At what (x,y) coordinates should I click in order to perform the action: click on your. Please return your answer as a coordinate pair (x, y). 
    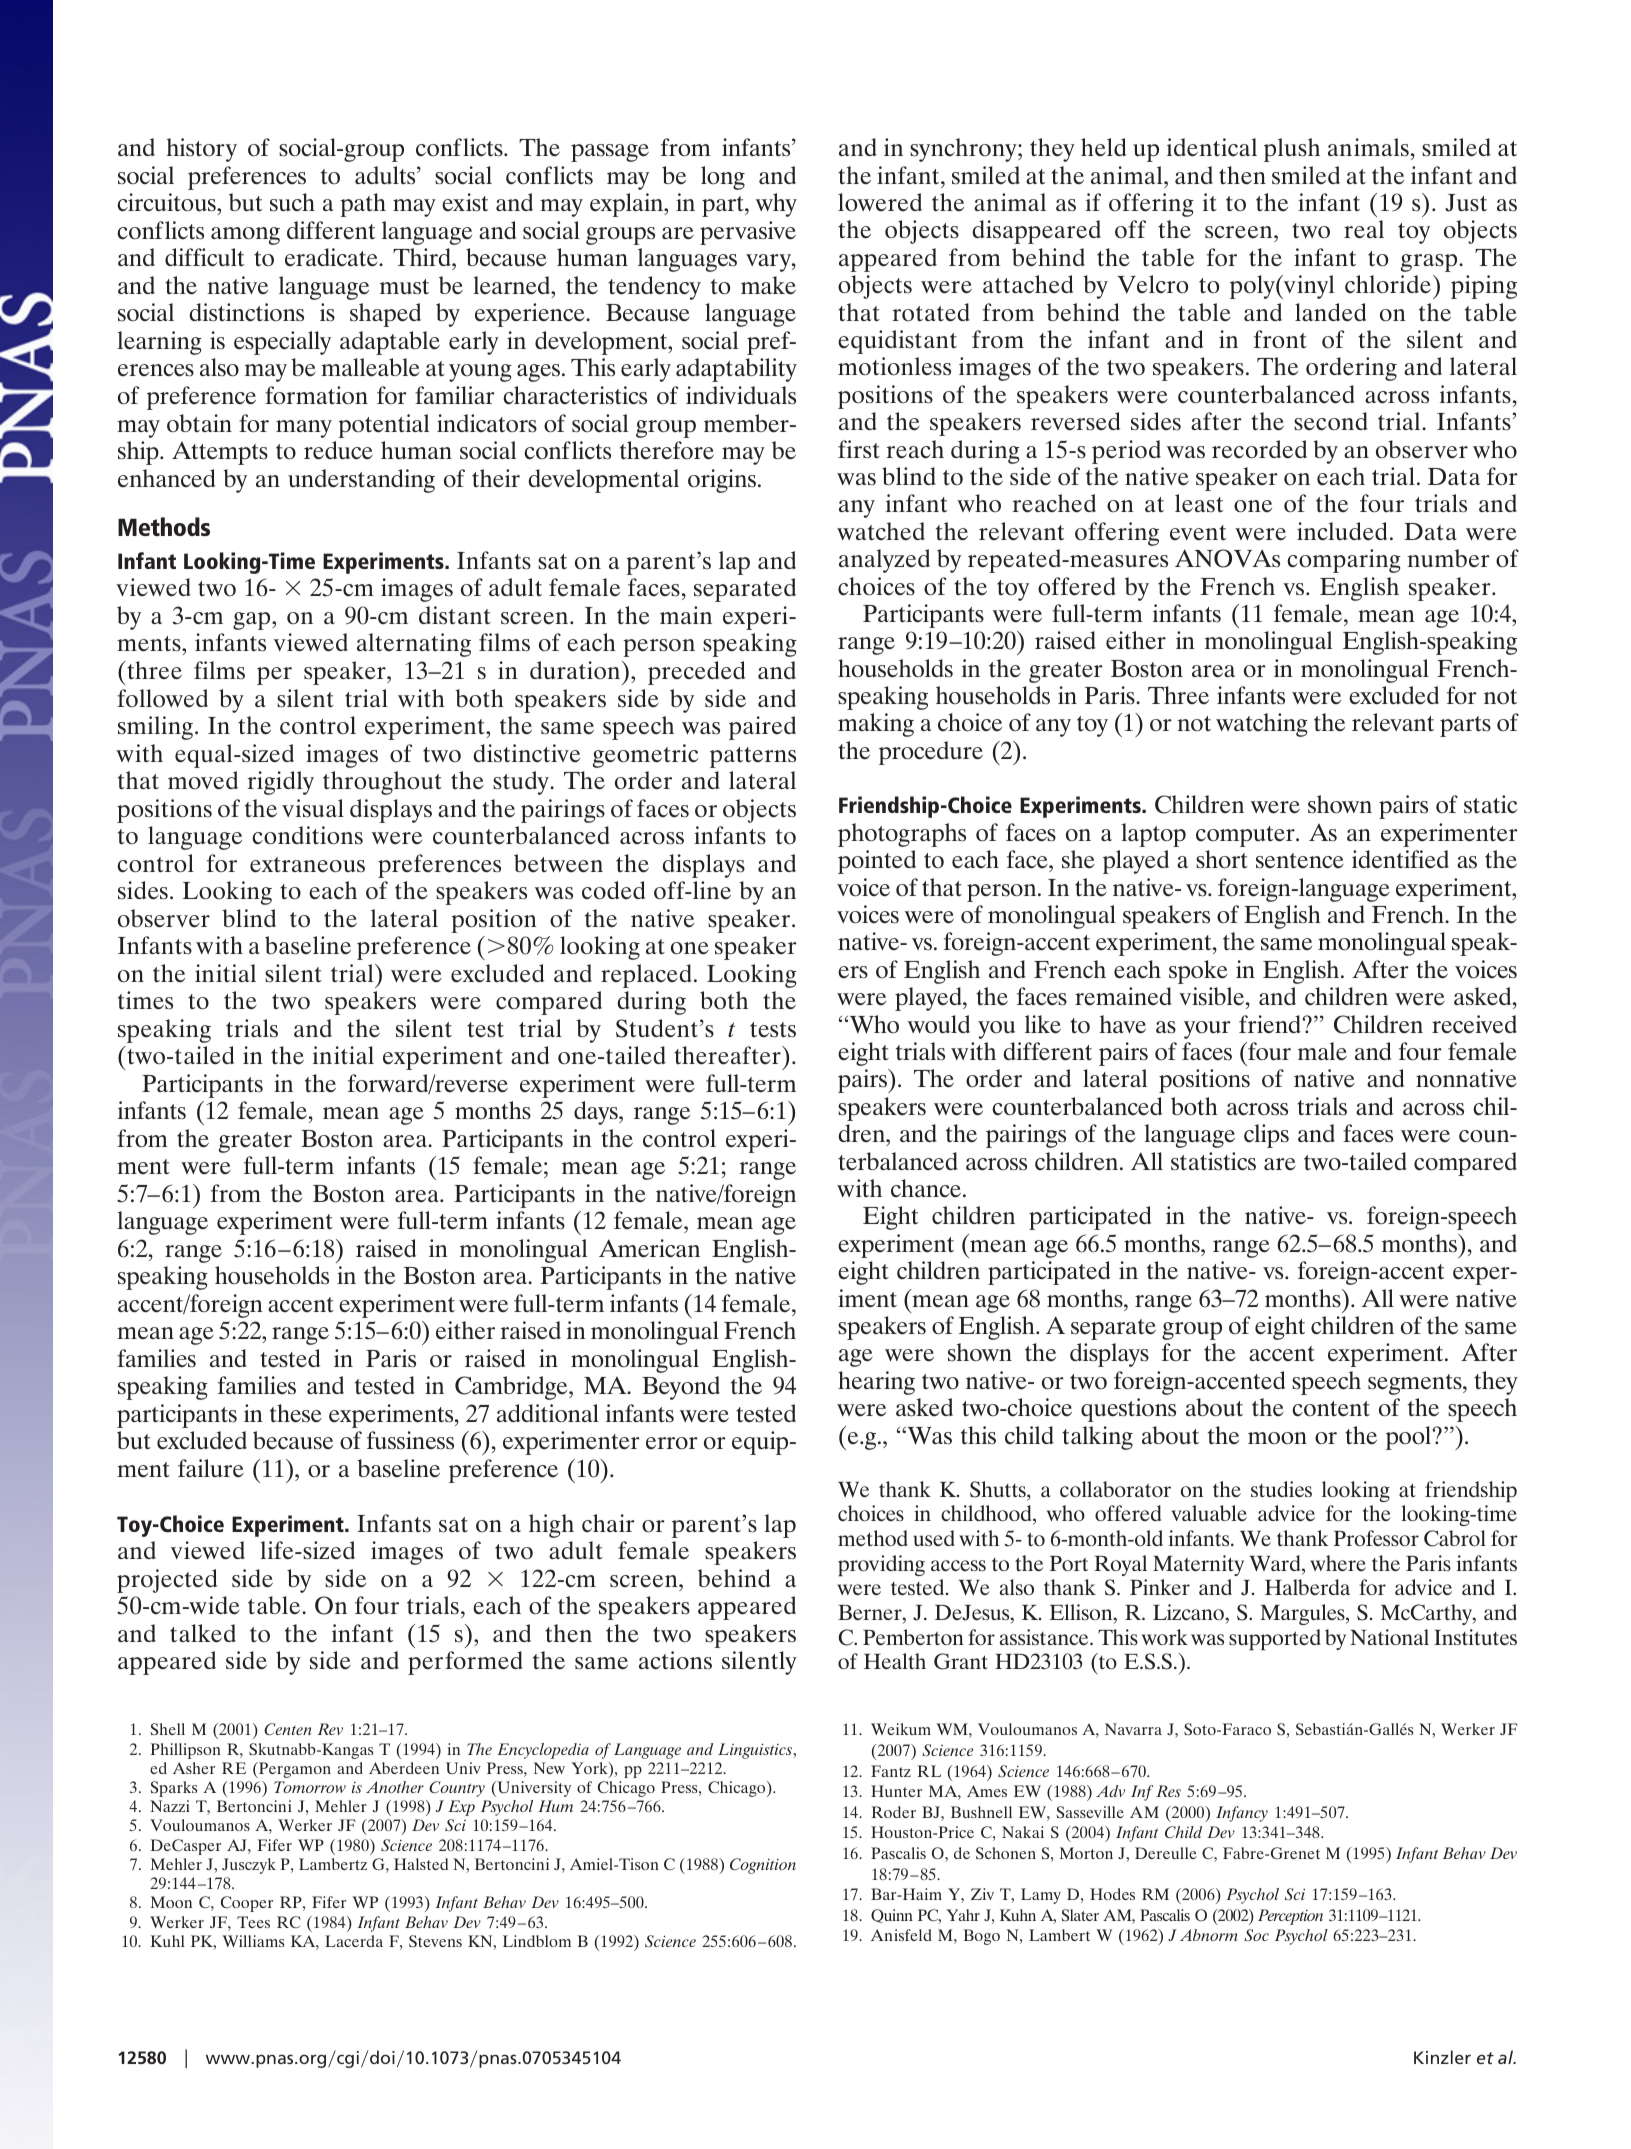
    Looking at the image, I should click on (1207, 1030).
